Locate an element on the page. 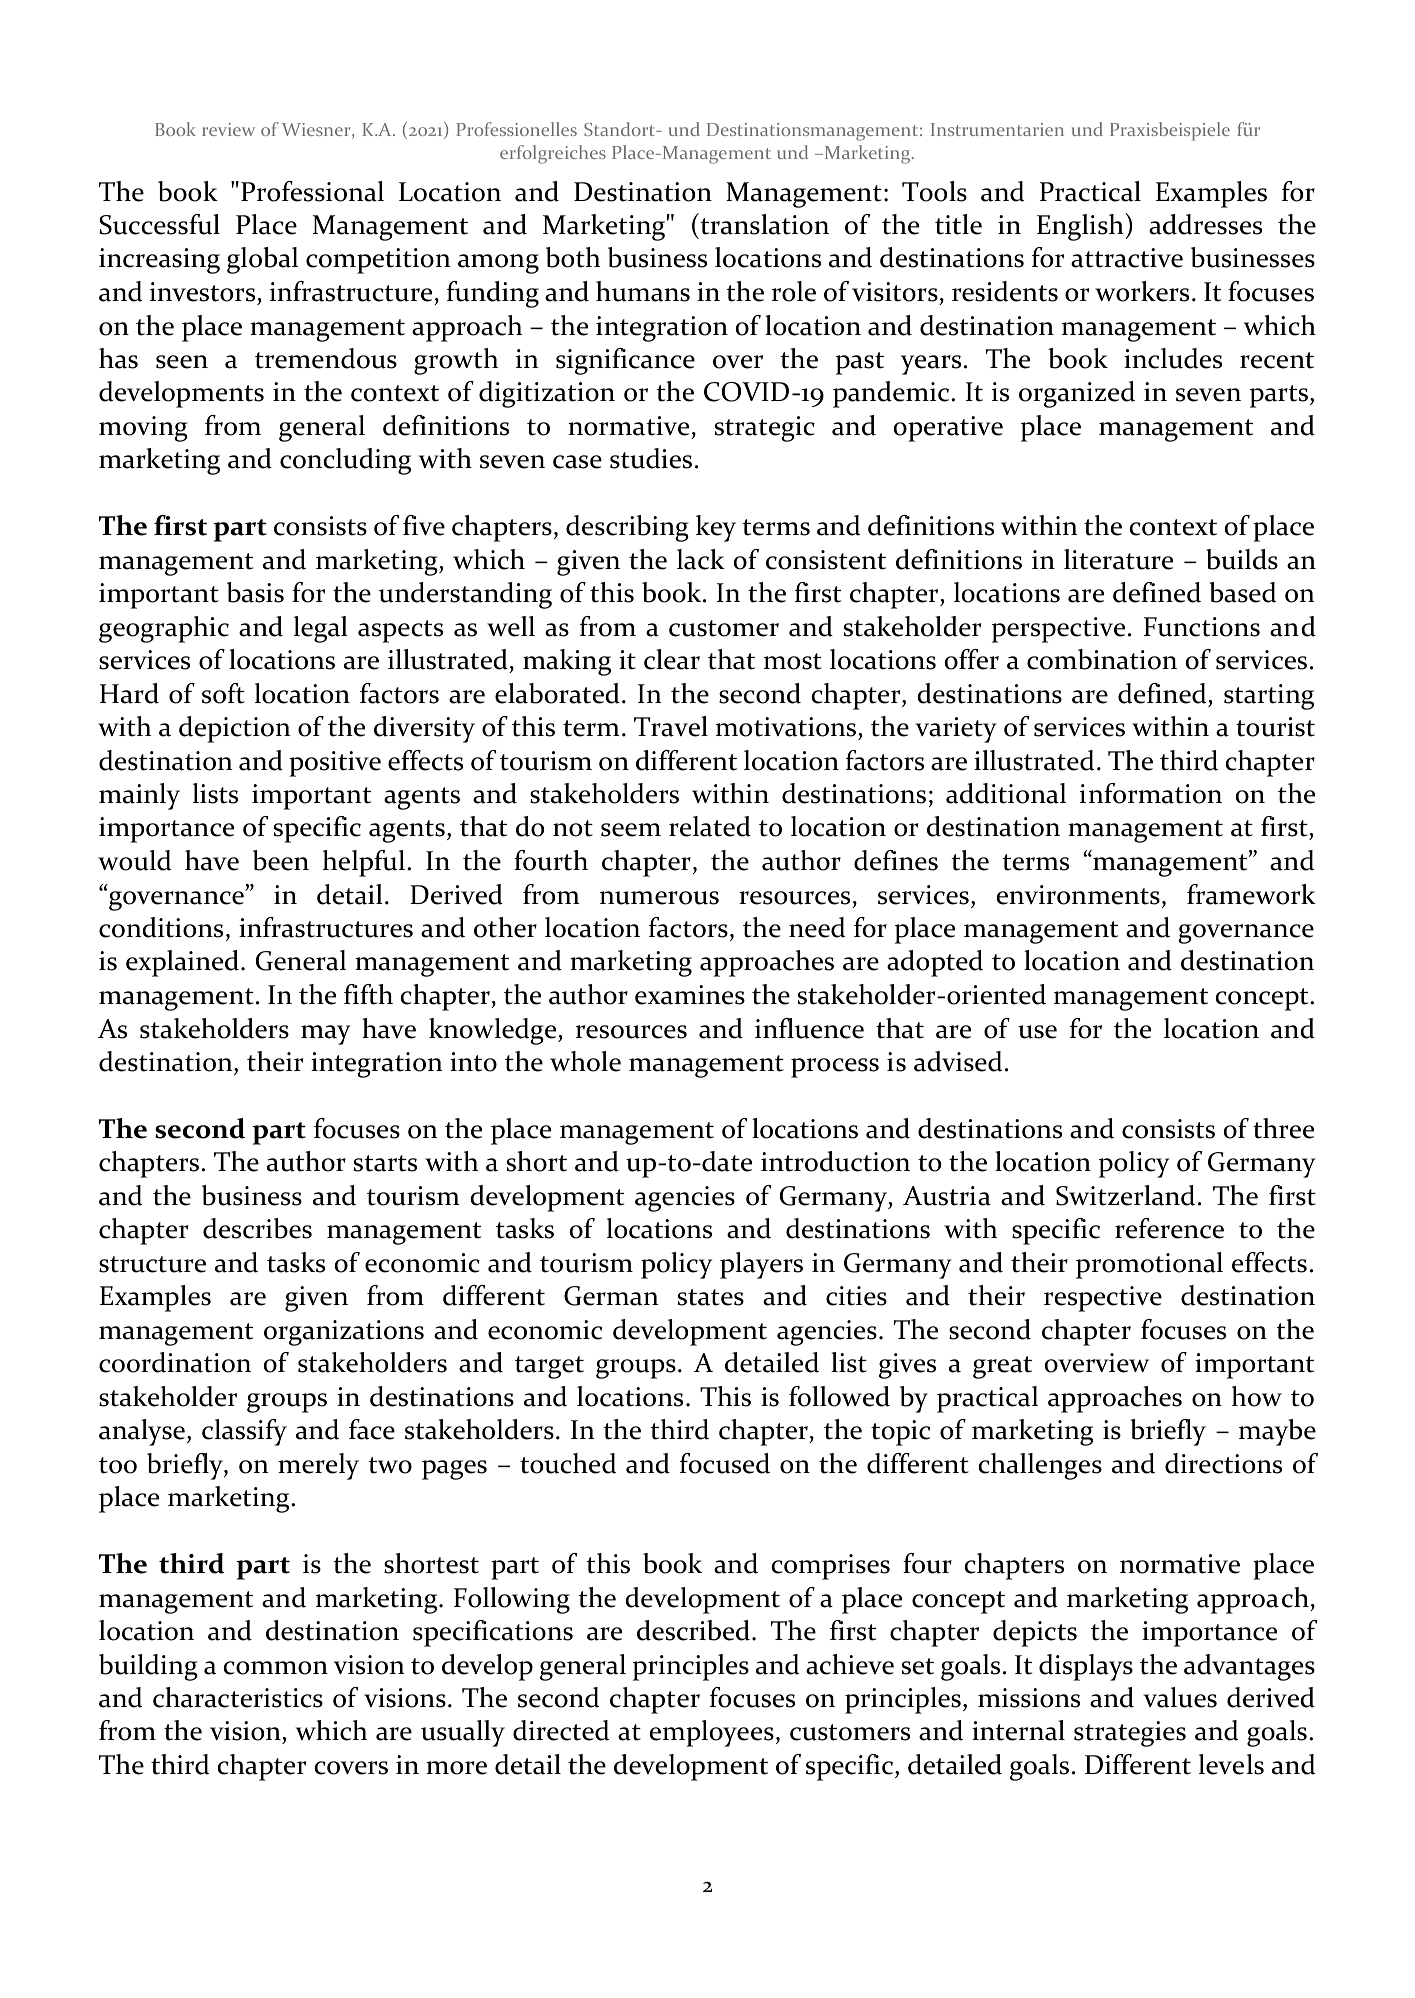 The height and width of the document is (1998, 1415). employees is located at coordinates (712, 1733).
